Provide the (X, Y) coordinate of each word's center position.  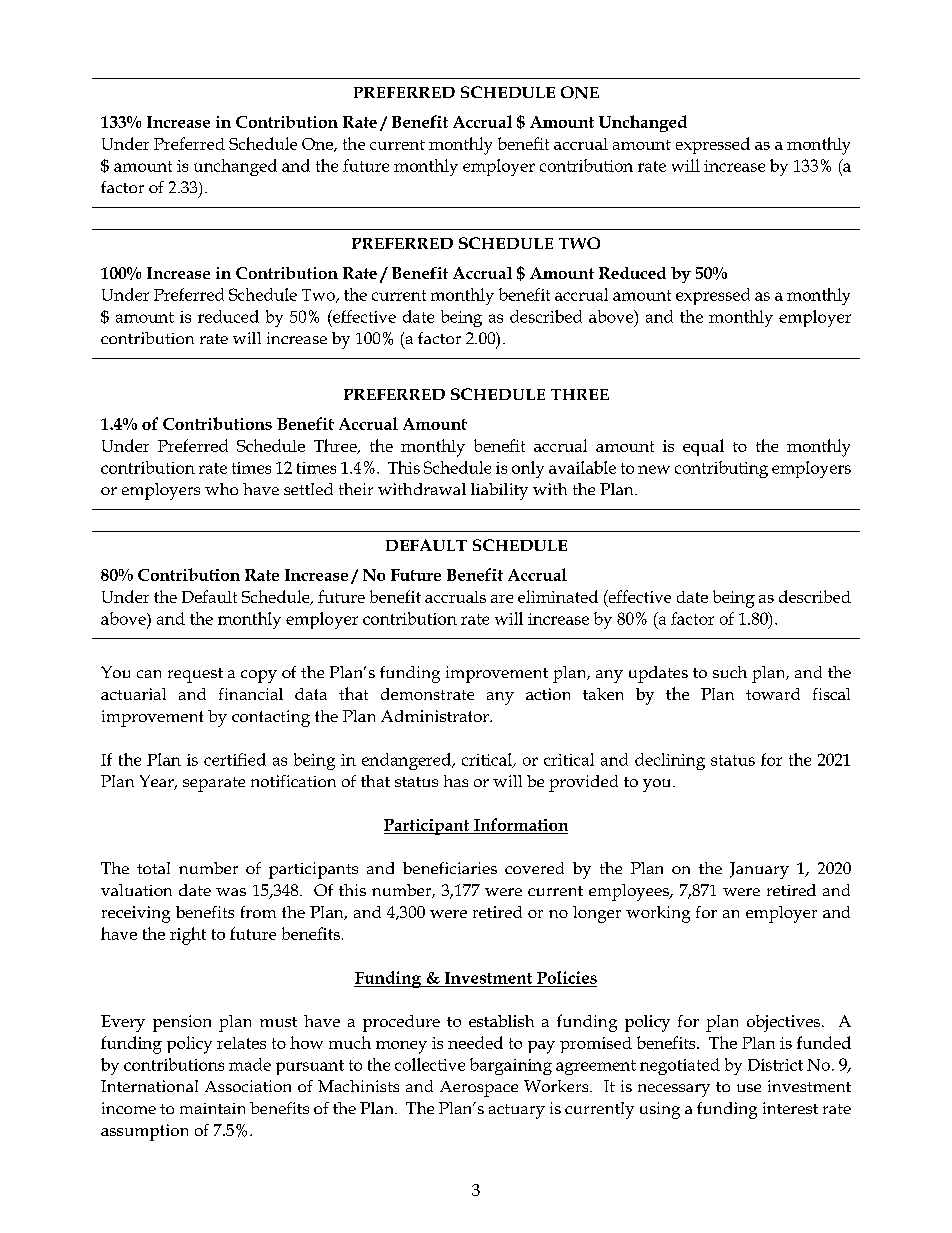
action (548, 694)
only (528, 469)
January (759, 870)
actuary (517, 1111)
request (195, 675)
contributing (721, 469)
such (730, 672)
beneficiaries (450, 868)
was (231, 892)
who (221, 489)
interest (790, 1108)
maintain (212, 1108)
